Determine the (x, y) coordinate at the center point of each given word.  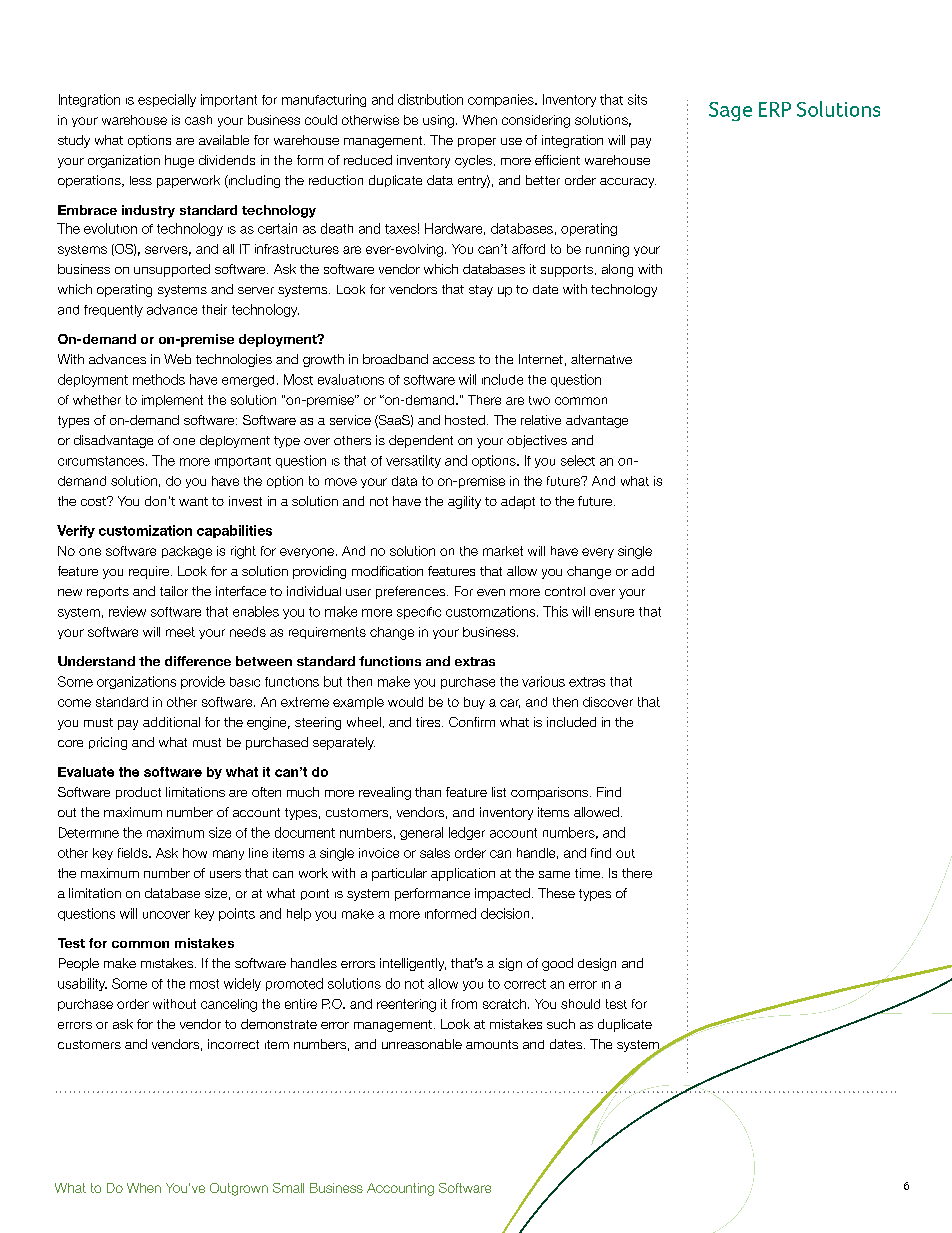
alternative (601, 359)
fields (134, 853)
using (438, 121)
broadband (395, 359)
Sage (730, 111)
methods (159, 379)
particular (399, 874)
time (589, 873)
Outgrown (239, 1189)
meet (180, 632)
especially (167, 100)
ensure (614, 613)
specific (419, 613)
